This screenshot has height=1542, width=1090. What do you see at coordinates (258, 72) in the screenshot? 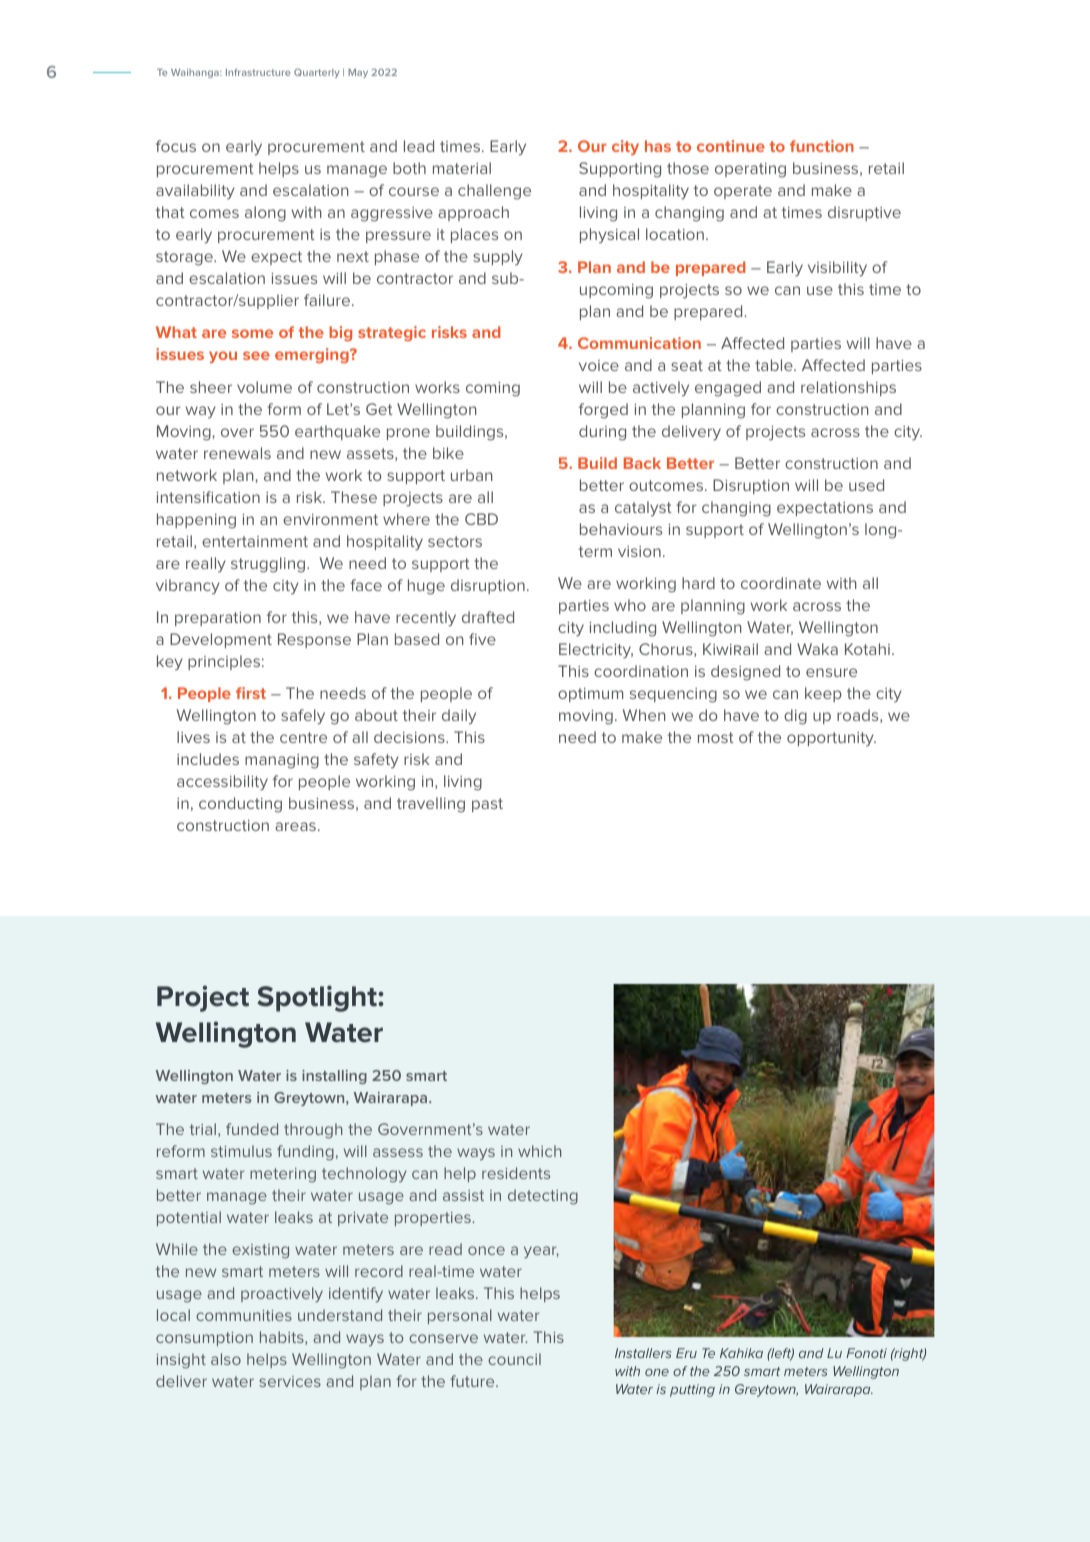
I see `Infrastructure` at bounding box center [258, 72].
